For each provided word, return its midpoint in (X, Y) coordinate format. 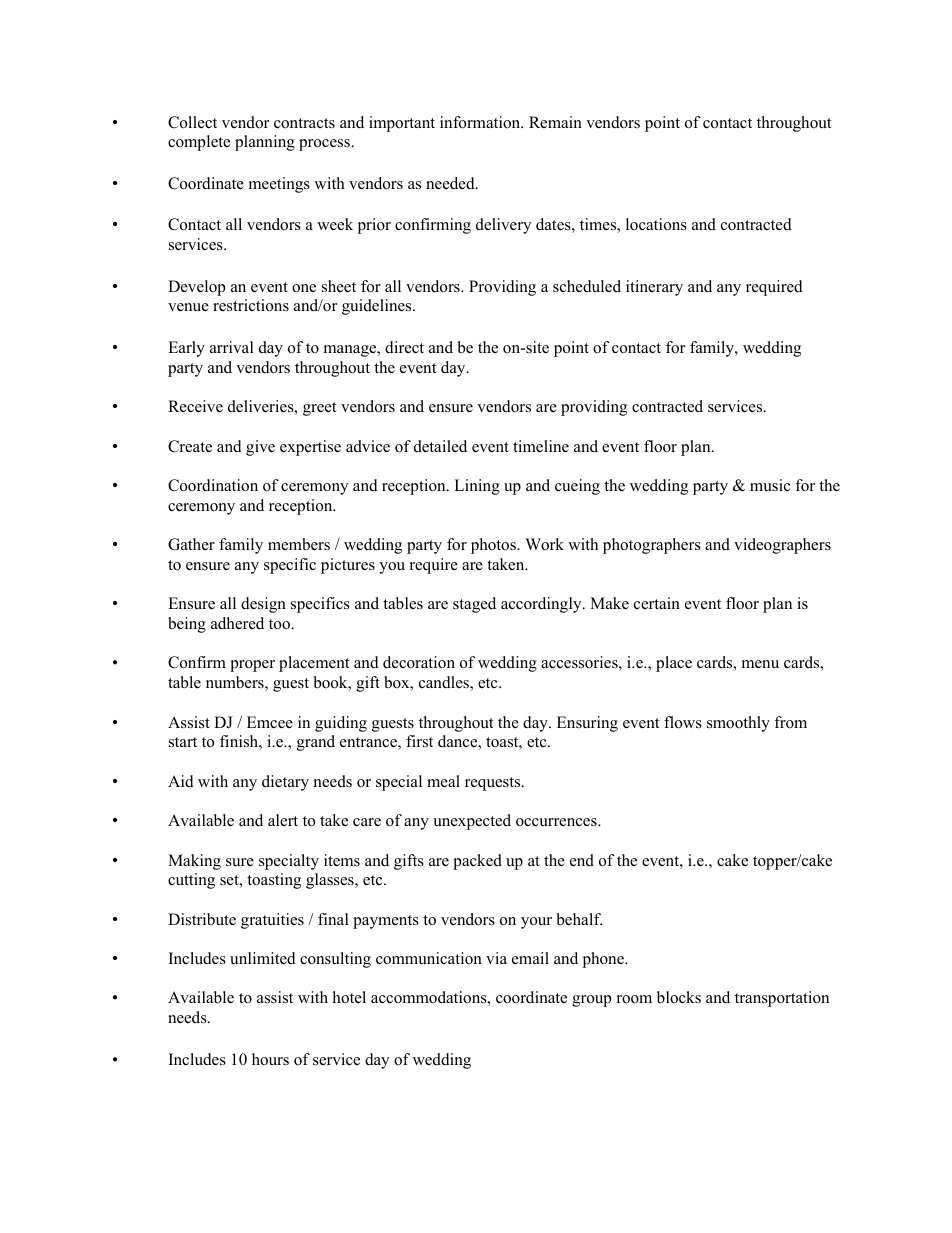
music (770, 485)
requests (494, 784)
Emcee (270, 722)
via (496, 958)
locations (656, 224)
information (481, 122)
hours (270, 1059)
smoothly (738, 724)
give (260, 448)
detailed (440, 446)
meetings (279, 185)
